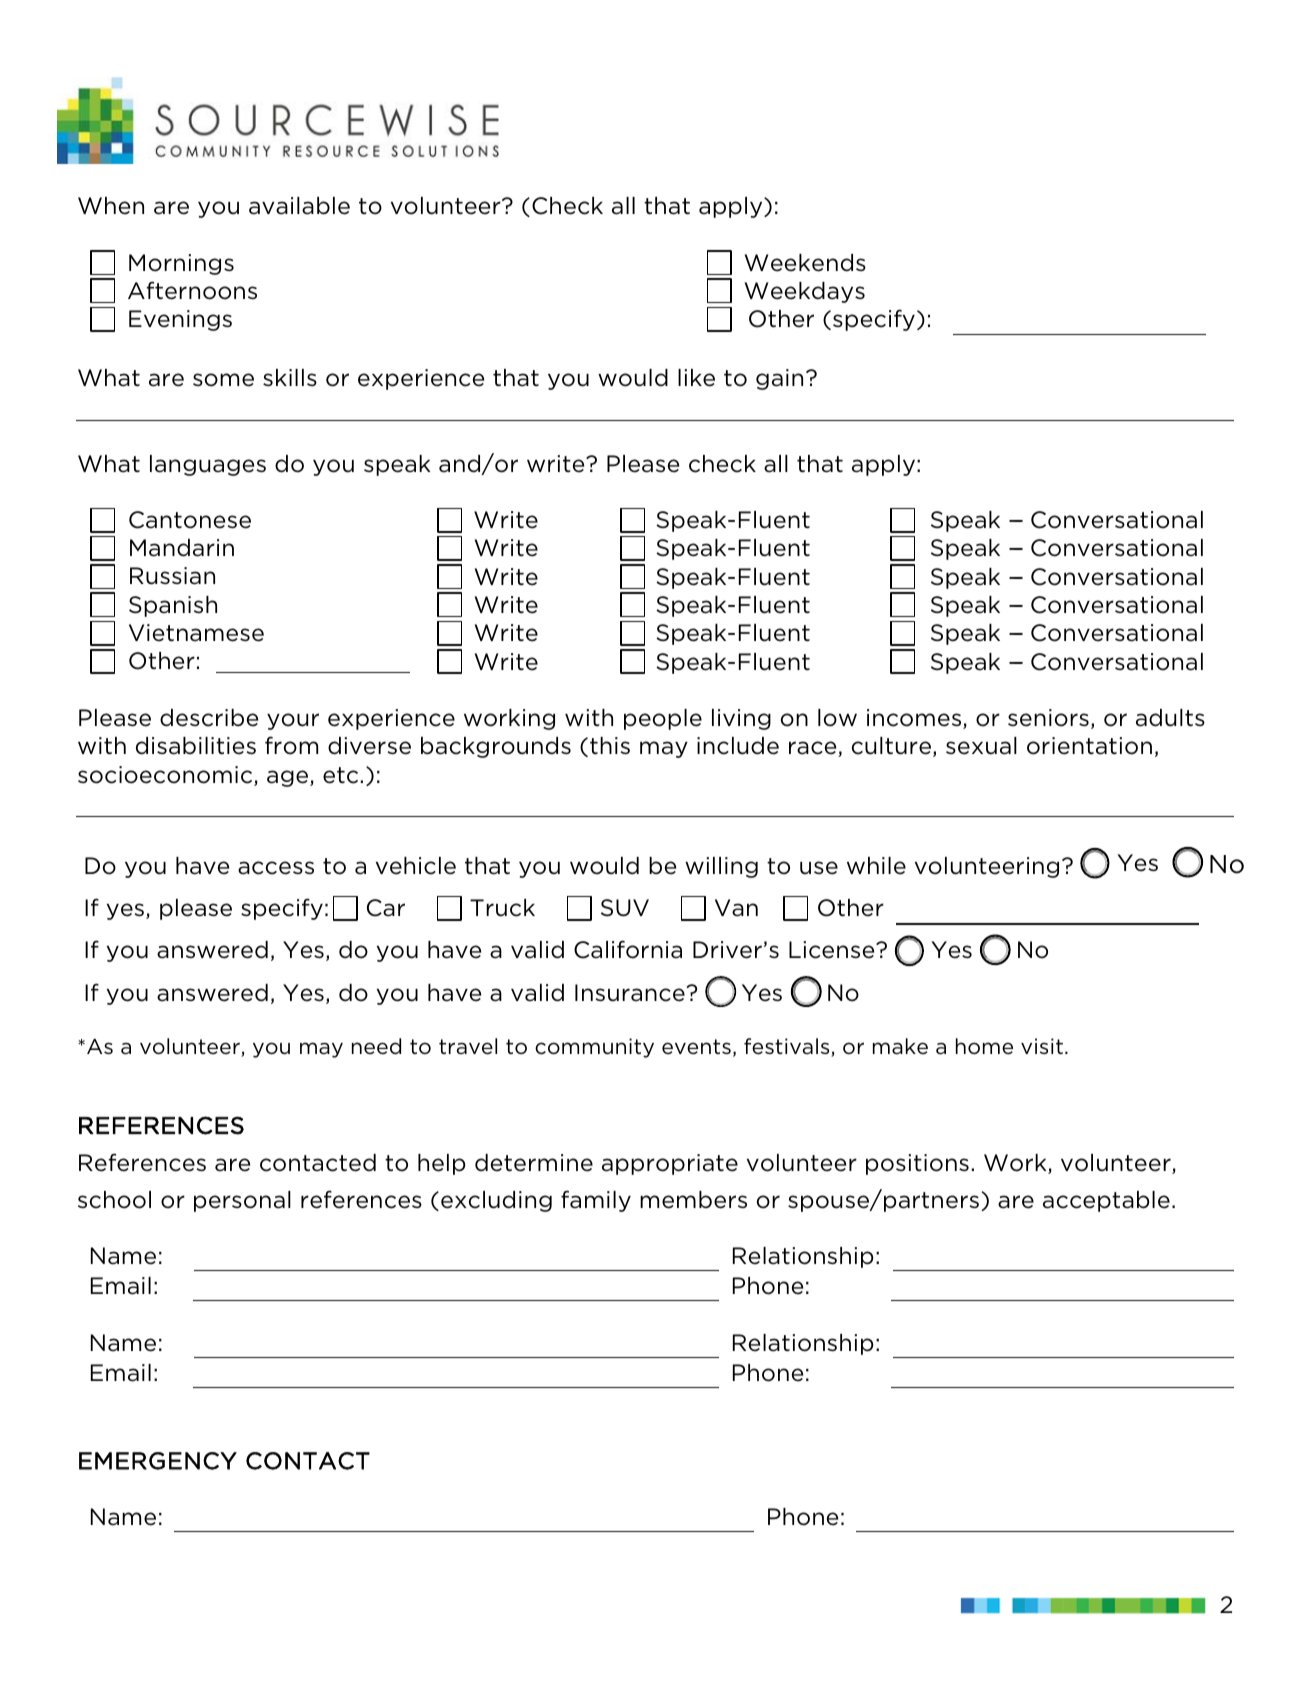 This screenshot has width=1311, height=1696. Describe the element at coordinates (805, 263) in the screenshot. I see `Weekends` at that location.
